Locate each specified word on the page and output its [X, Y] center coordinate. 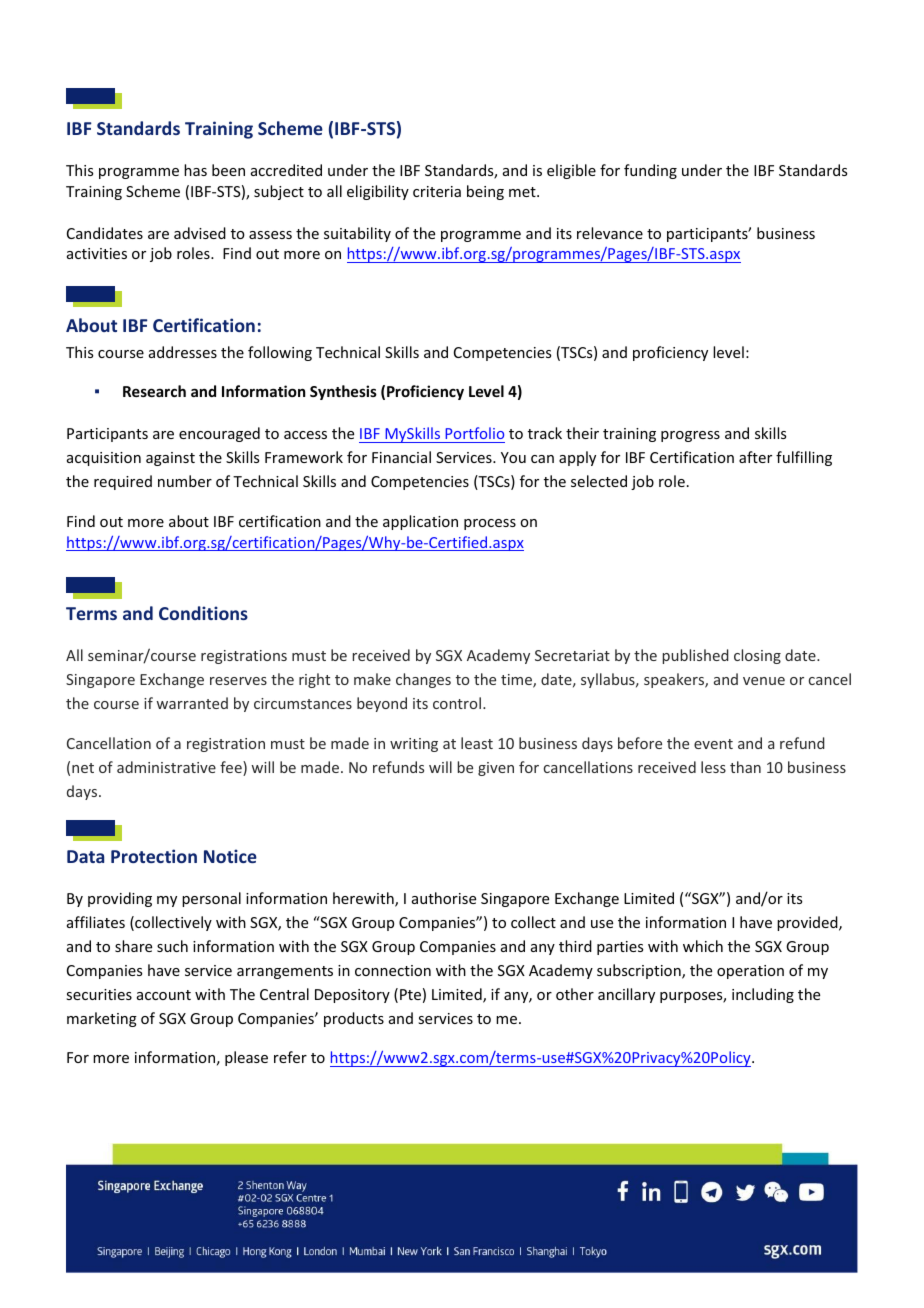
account [164, 995]
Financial [401, 457]
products [354, 1019]
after [755, 457]
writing [414, 745]
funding [650, 171]
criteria [437, 191]
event [713, 744]
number [185, 481]
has [195, 170]
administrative [166, 767]
